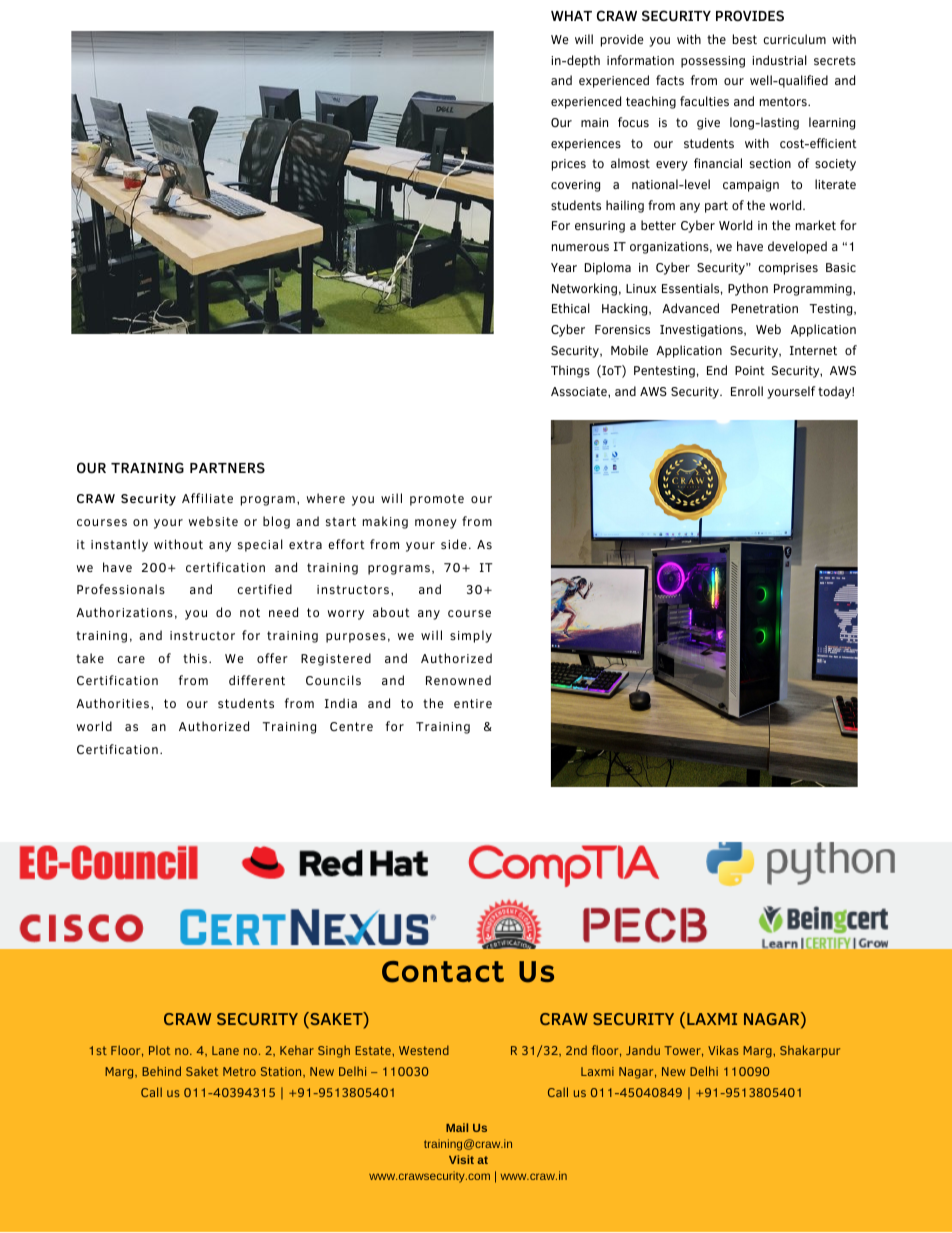  I want to click on Authorities, so click(114, 703).
